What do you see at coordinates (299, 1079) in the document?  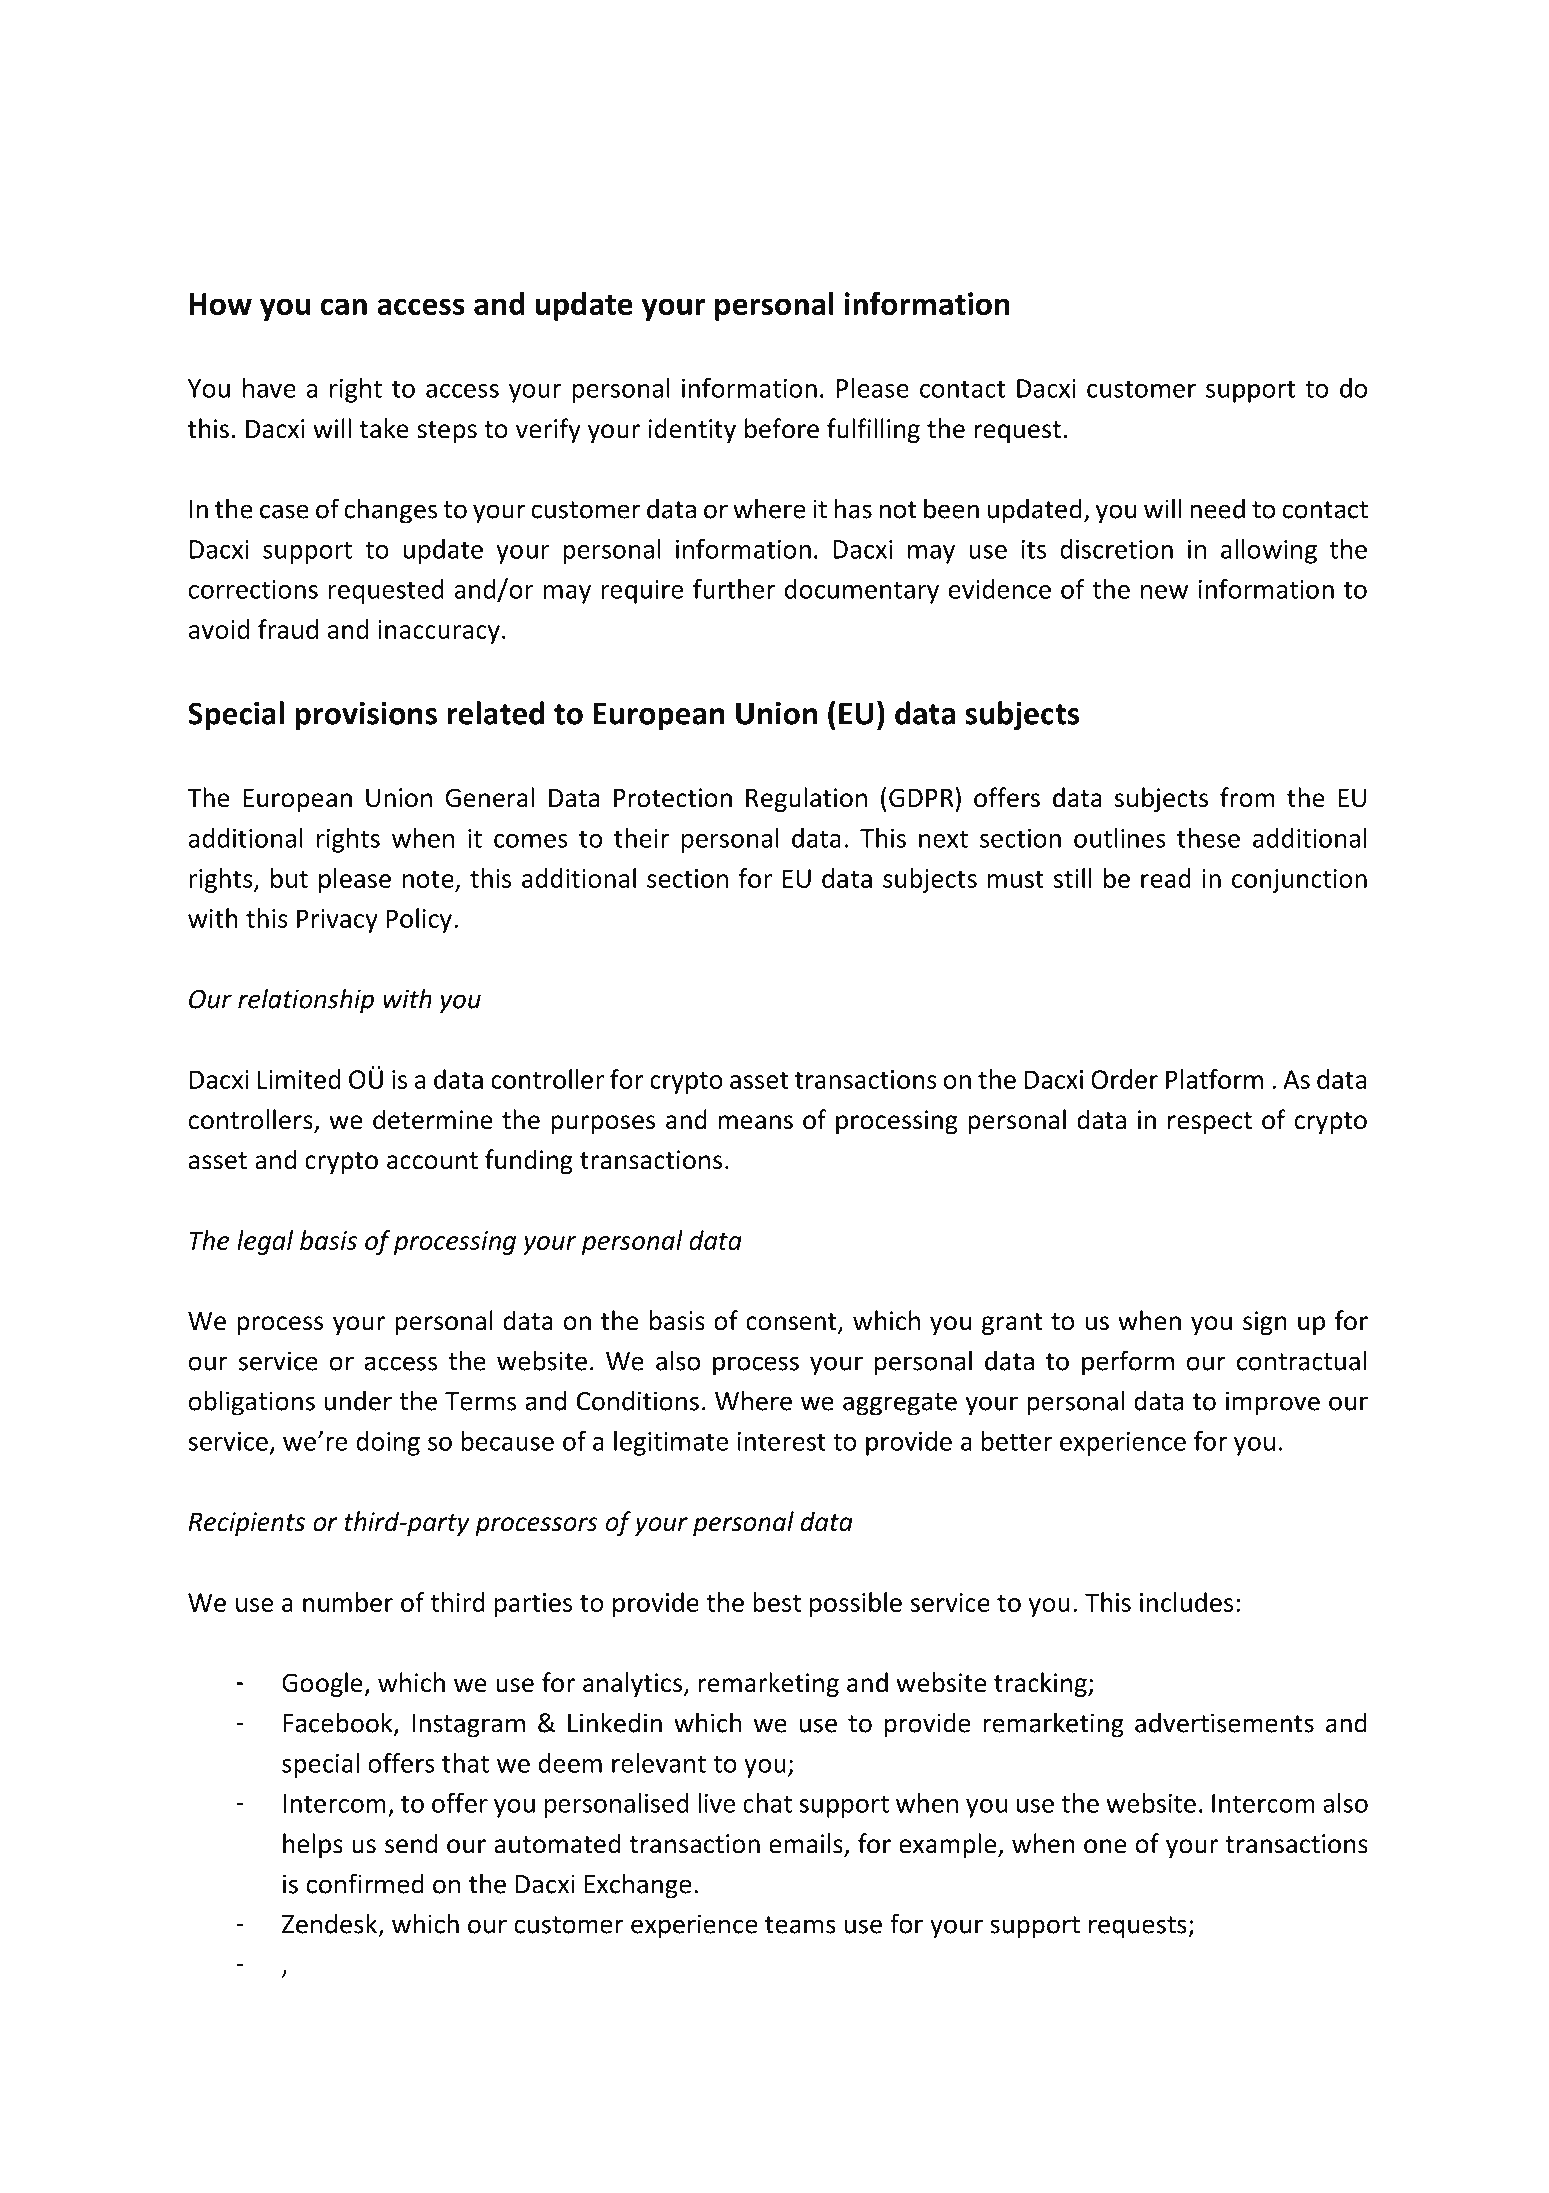 I see `Limited` at bounding box center [299, 1079].
